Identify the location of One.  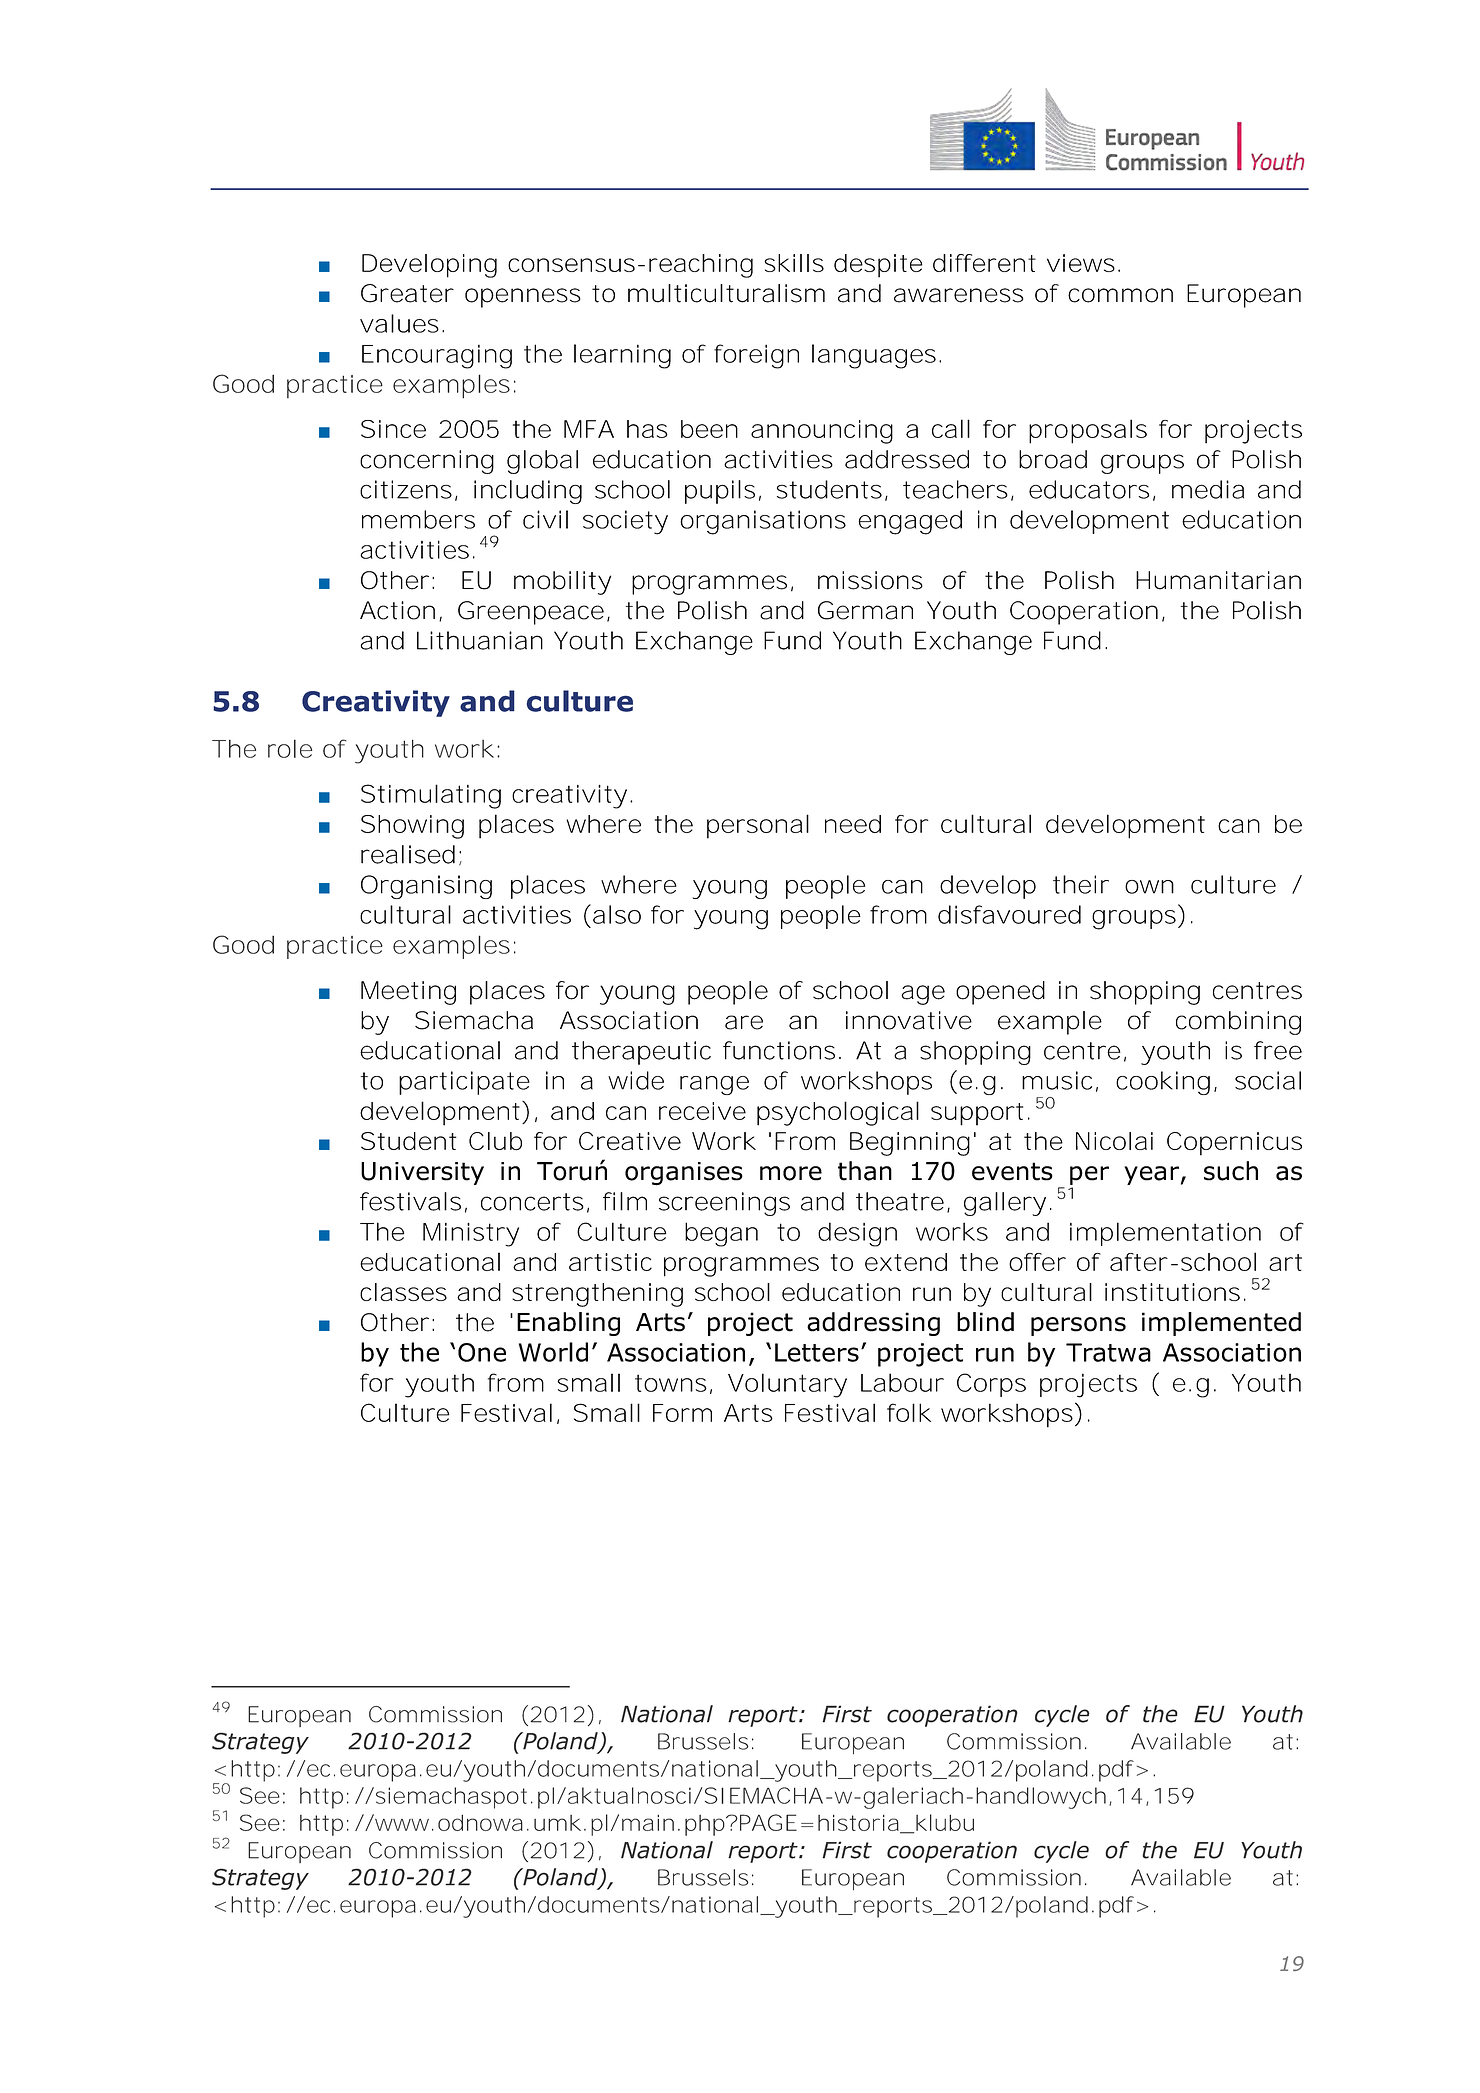
(482, 1352).
